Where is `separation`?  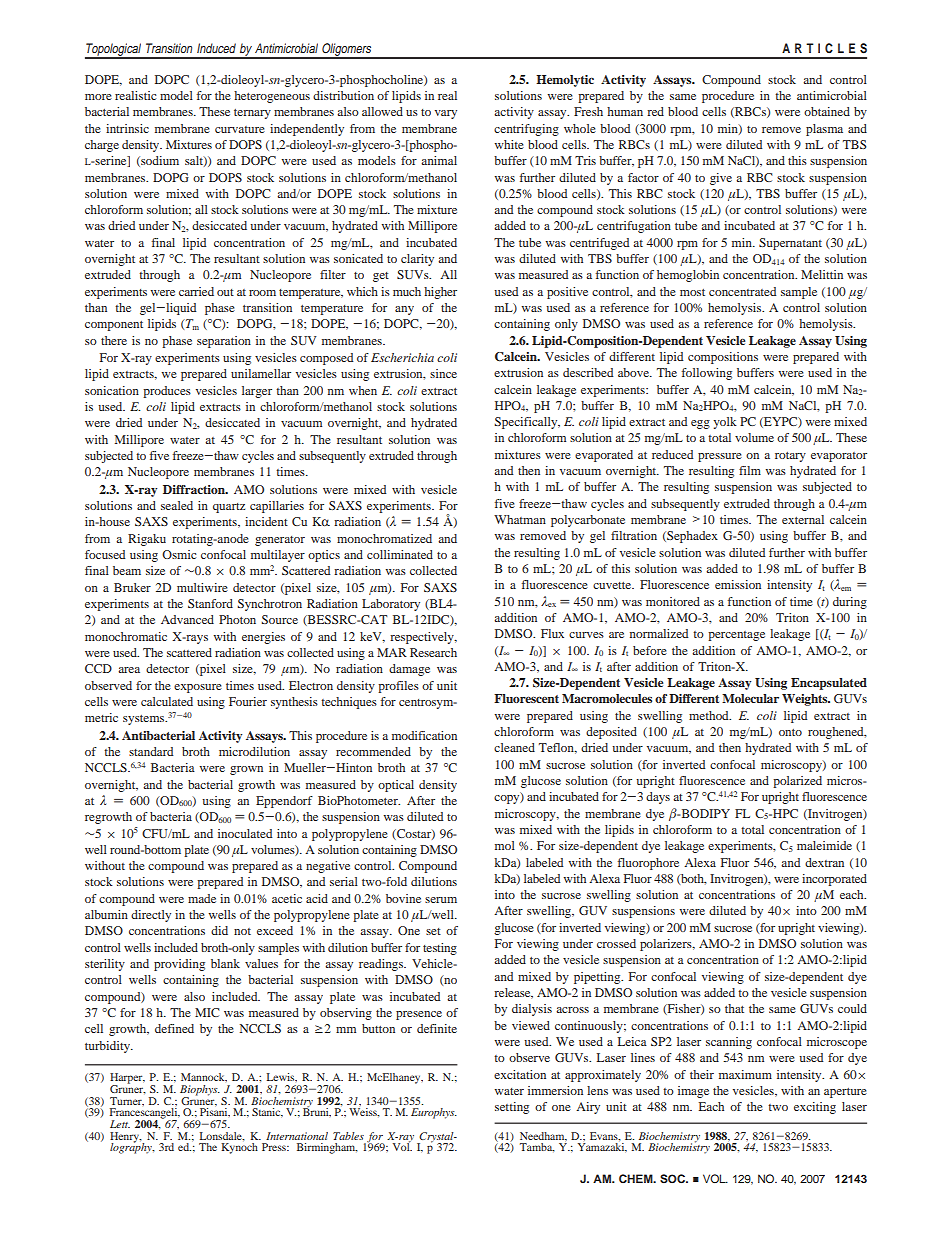
separation is located at coordinates (224, 342).
